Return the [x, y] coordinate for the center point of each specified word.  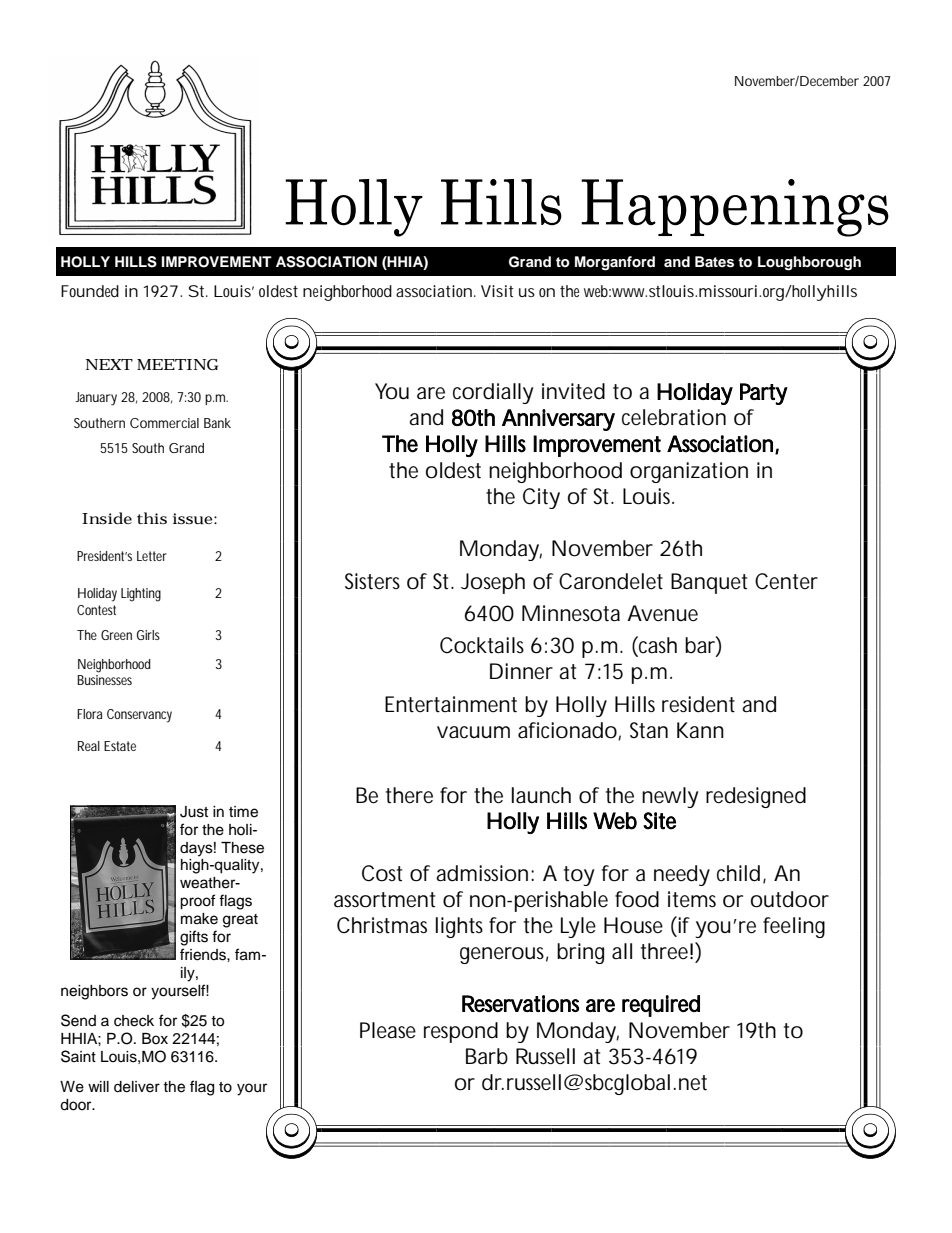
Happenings [735, 208]
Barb [487, 1056]
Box [155, 1038]
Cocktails [482, 645]
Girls [148, 635]
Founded [90, 291]
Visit [497, 291]
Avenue [662, 613]
